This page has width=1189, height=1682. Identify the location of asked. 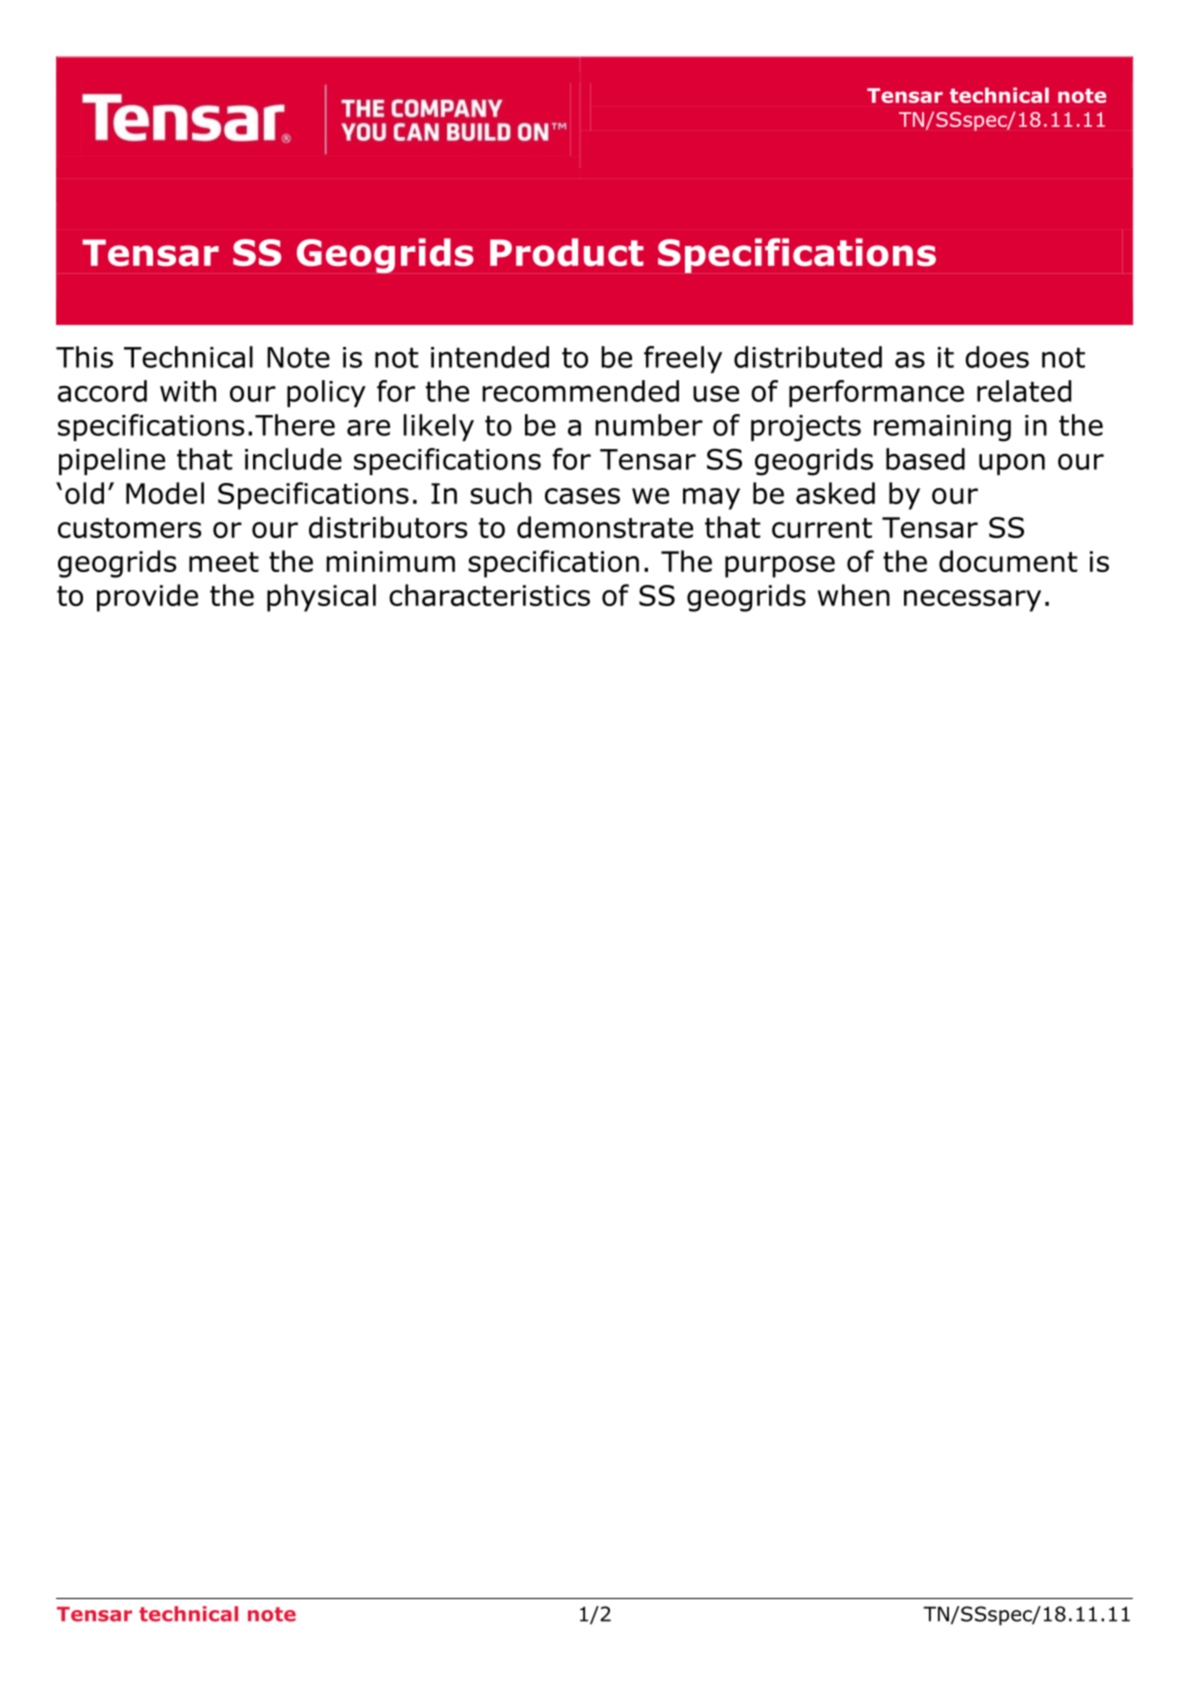
(835, 493).
